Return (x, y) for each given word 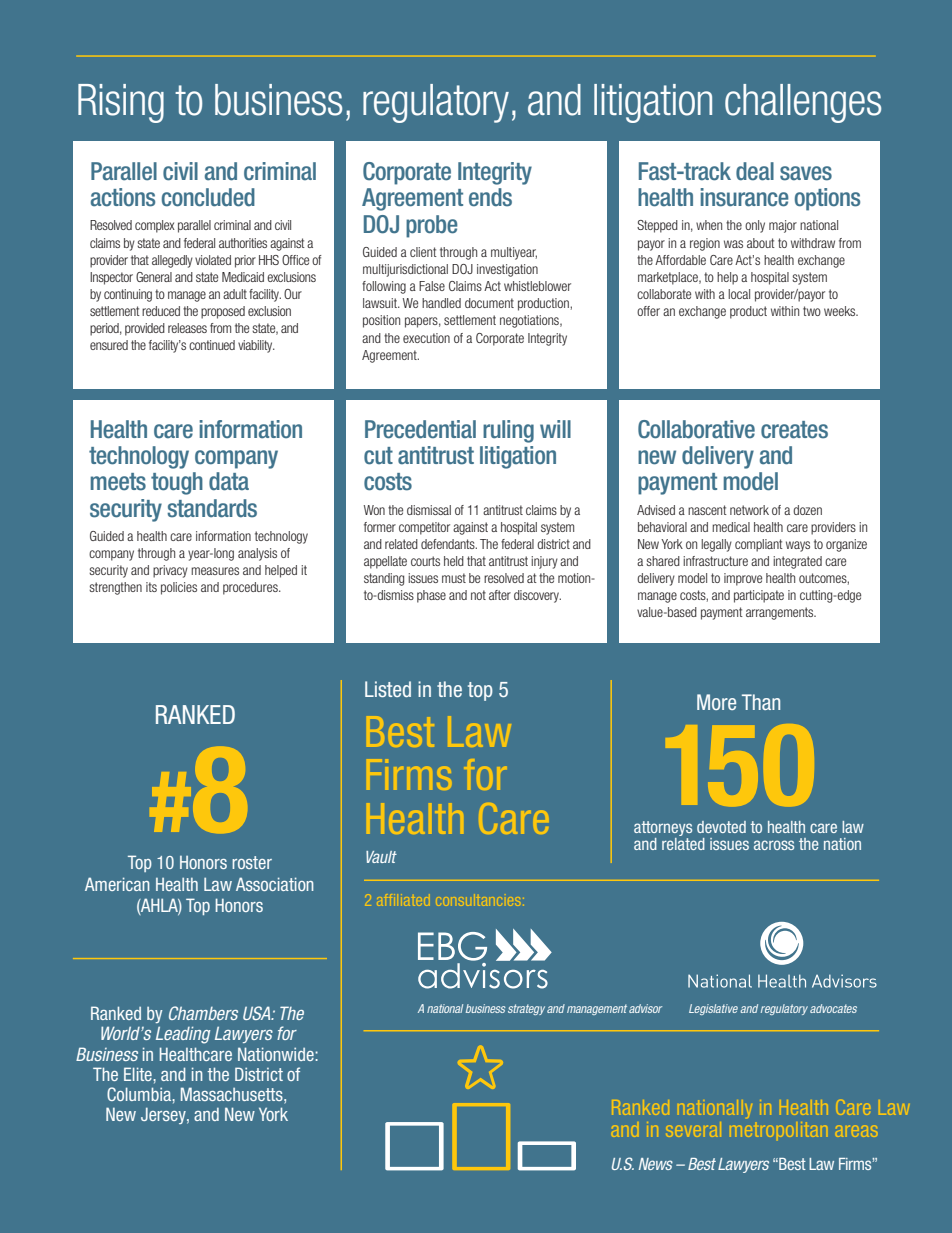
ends (490, 197)
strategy (526, 1009)
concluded (208, 197)
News (656, 1164)
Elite (139, 1074)
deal (755, 171)
